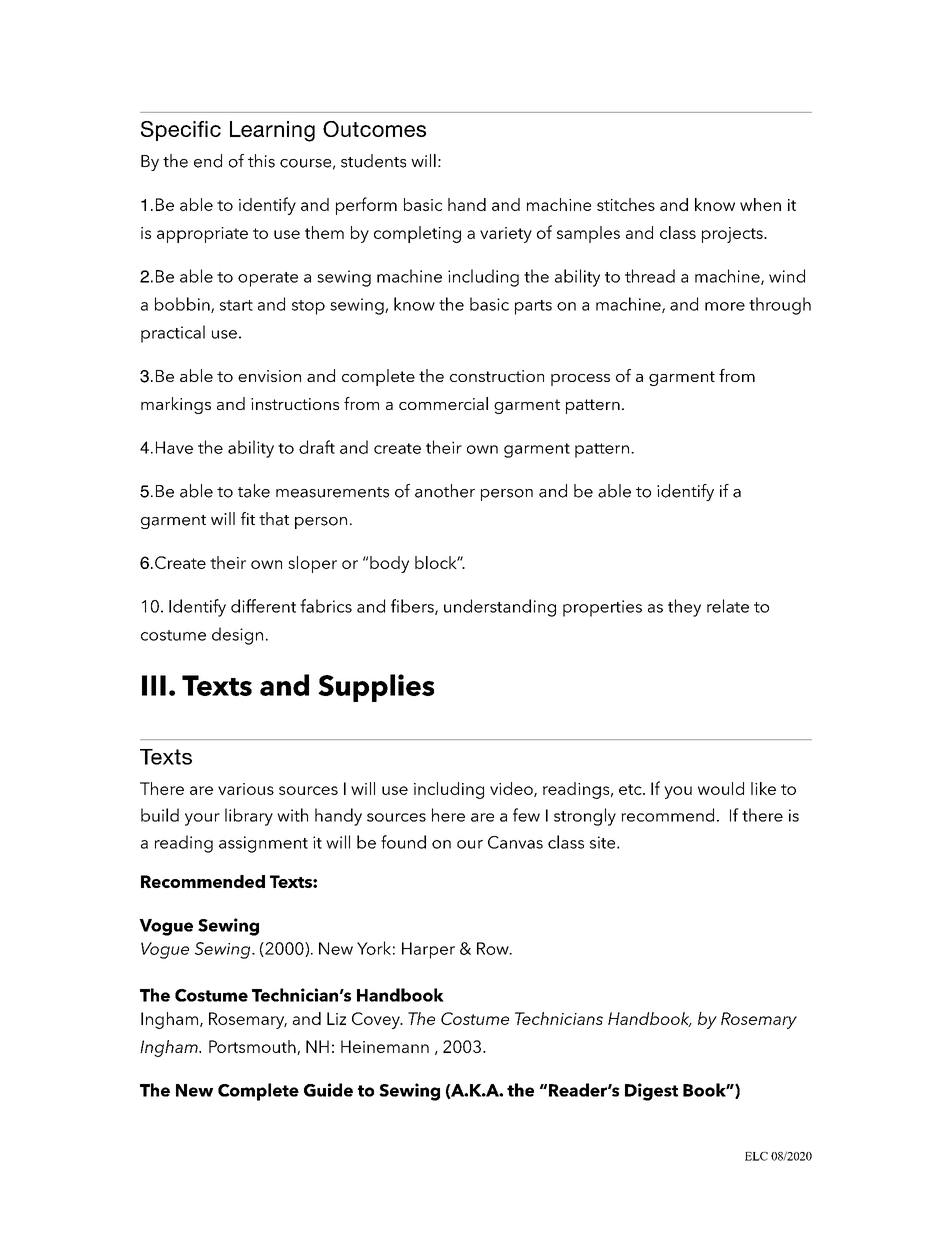 This screenshot has width=952, height=1233. Describe the element at coordinates (269, 376) in the screenshot. I see `envision` at that location.
